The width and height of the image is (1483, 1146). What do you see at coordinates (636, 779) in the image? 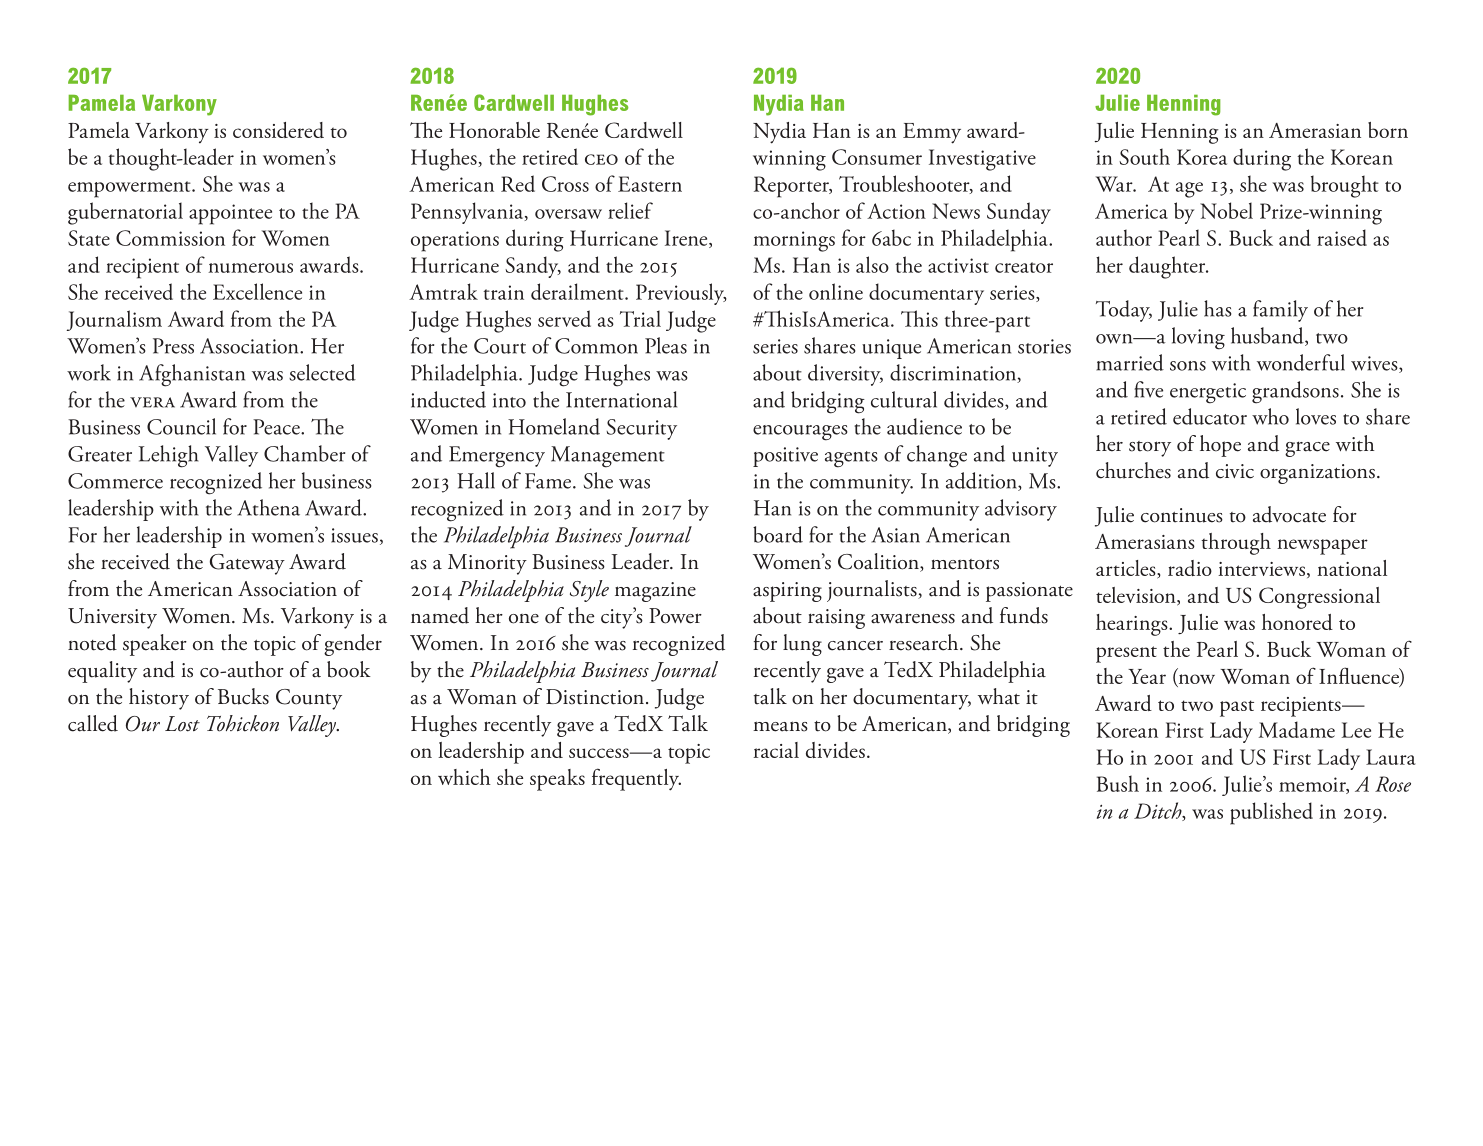
I see `frequently` at bounding box center [636, 779].
